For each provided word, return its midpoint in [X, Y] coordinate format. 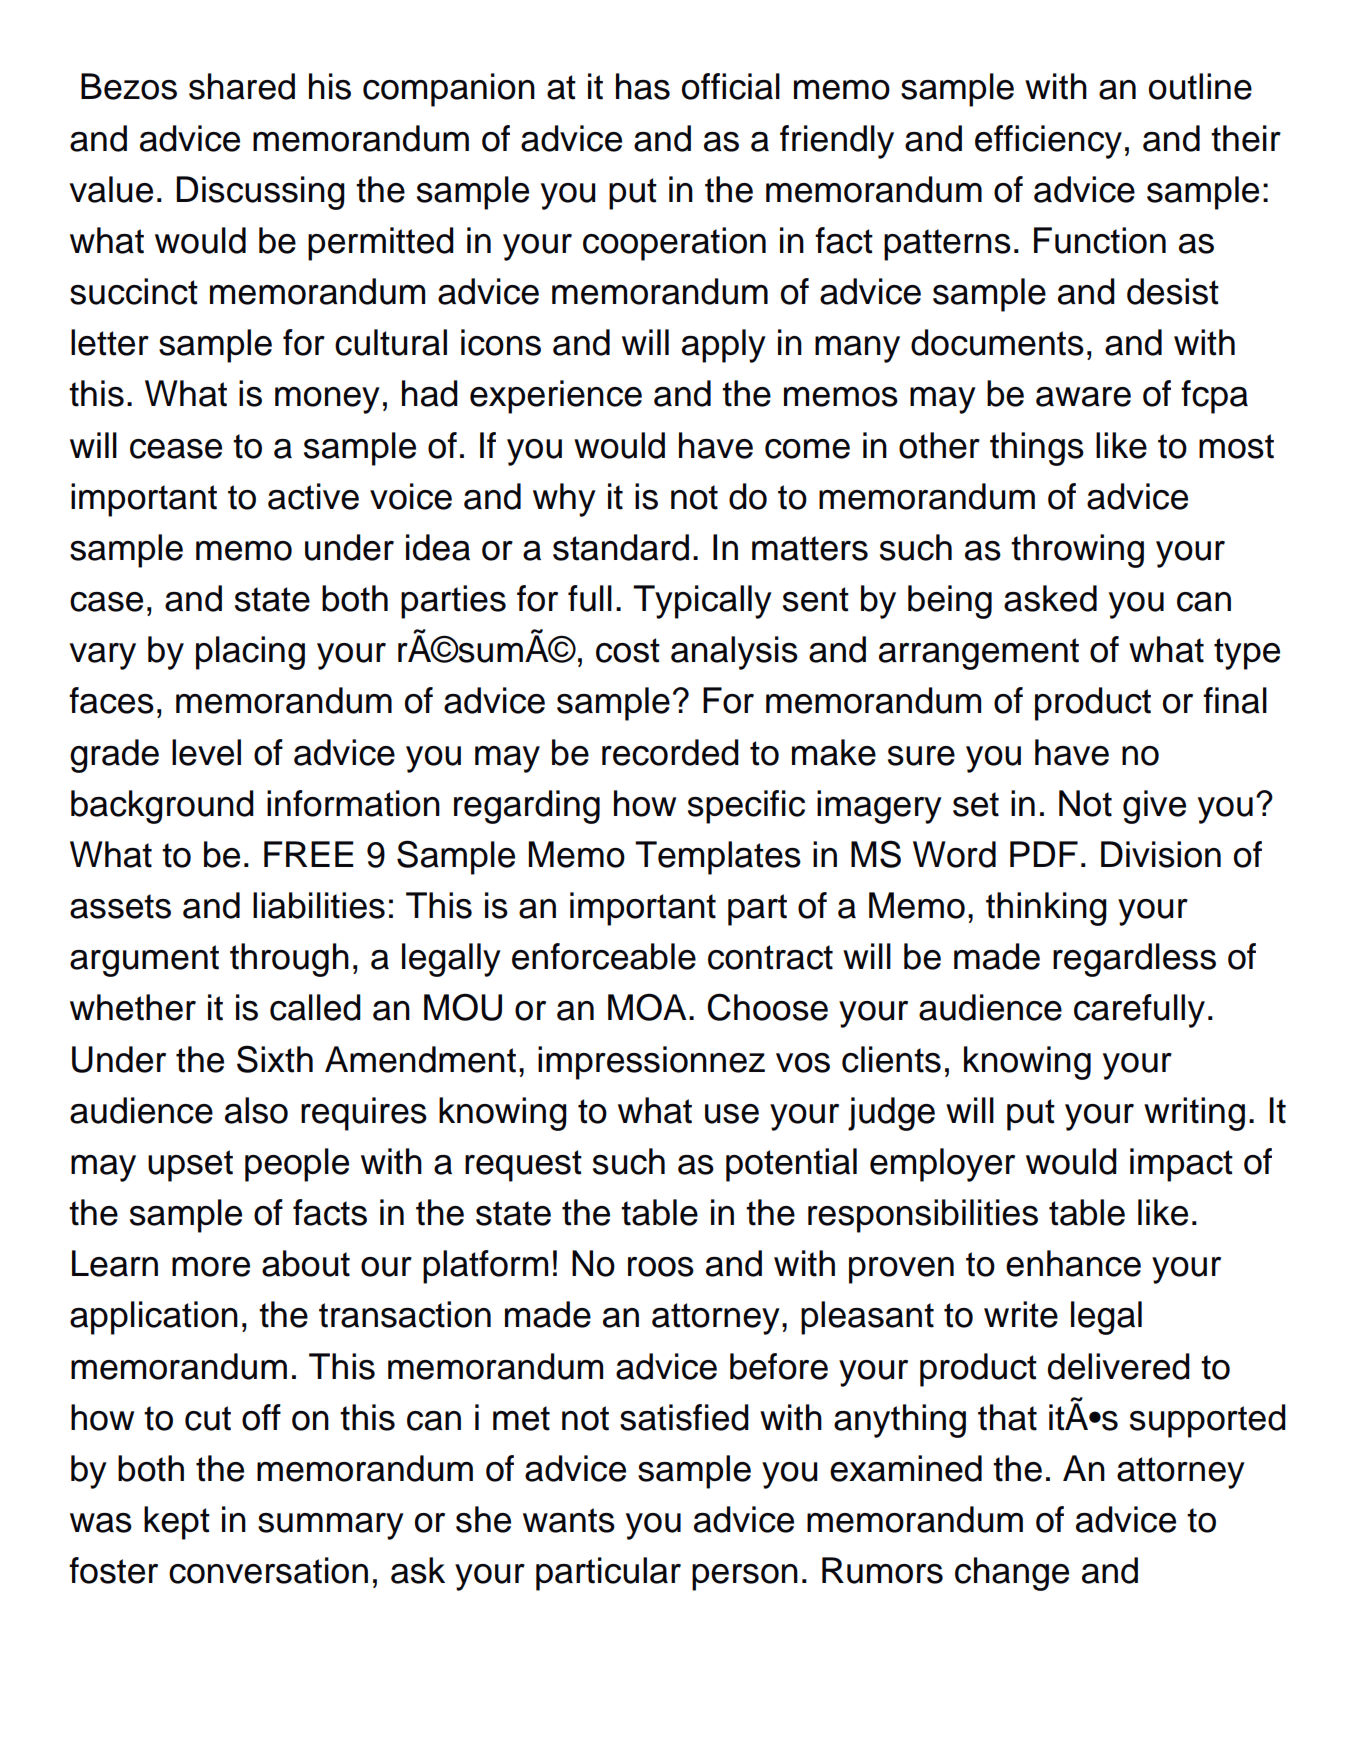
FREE [309, 854]
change [1012, 1574]
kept [177, 1523]
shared [242, 86]
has [643, 86]
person [745, 1577]
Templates [718, 858]
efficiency [1048, 142]
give [1154, 807]
